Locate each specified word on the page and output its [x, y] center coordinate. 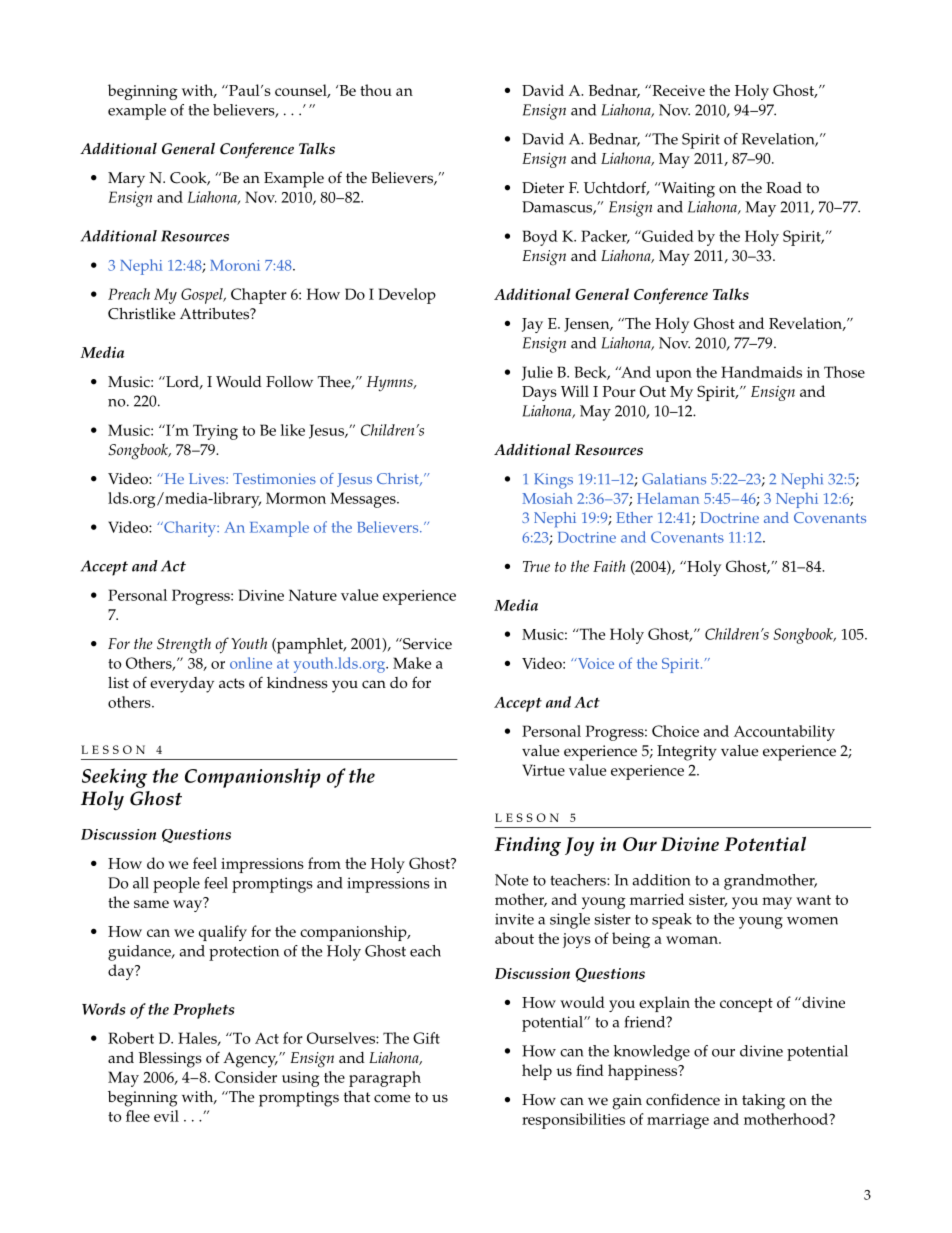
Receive [677, 90]
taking [763, 1102]
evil [166, 1116]
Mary [126, 180]
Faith [609, 566]
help [537, 1072]
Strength [184, 646]
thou [376, 90]
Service [426, 644]
